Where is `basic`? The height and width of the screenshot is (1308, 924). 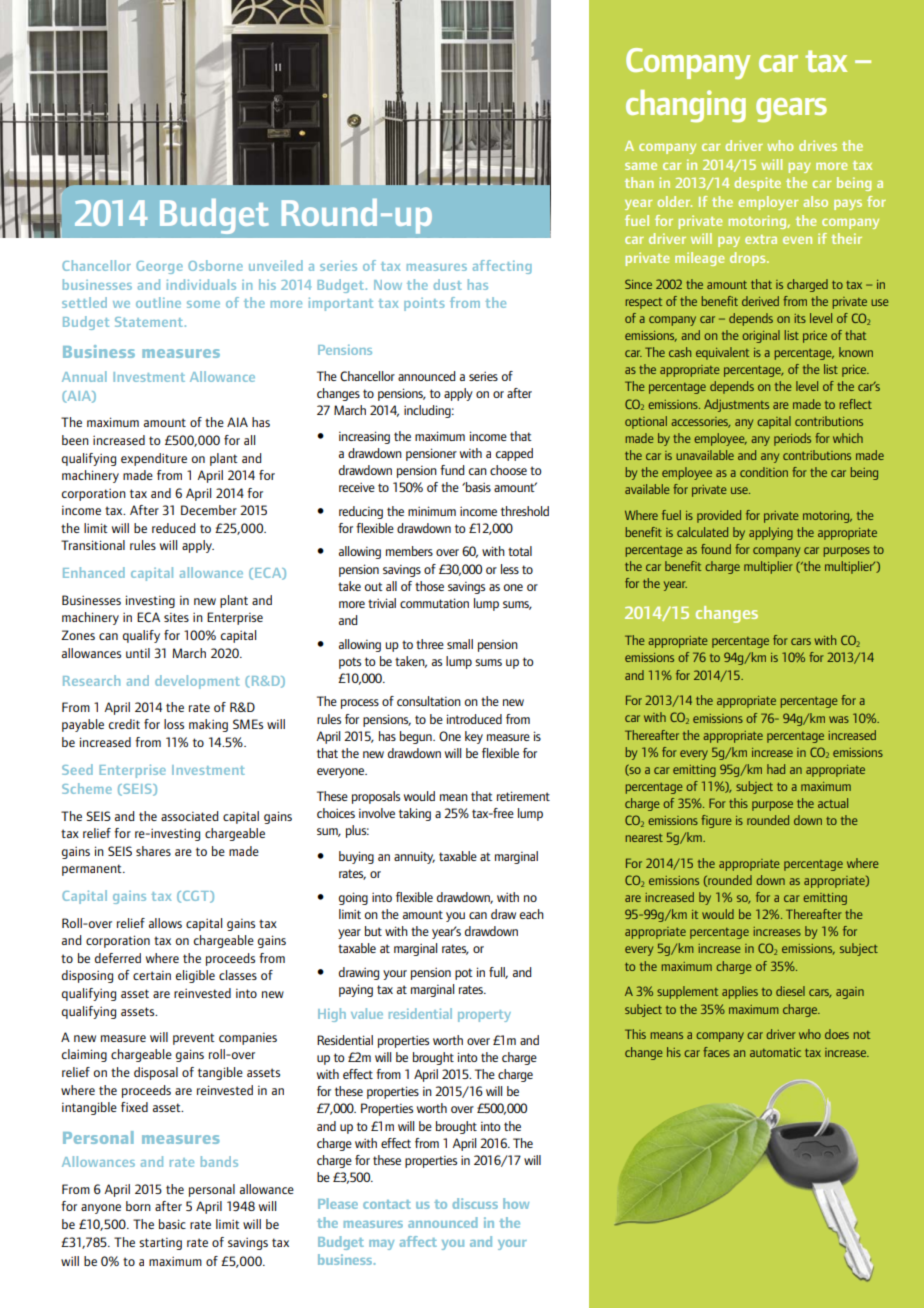 basic is located at coordinates (172, 1224).
